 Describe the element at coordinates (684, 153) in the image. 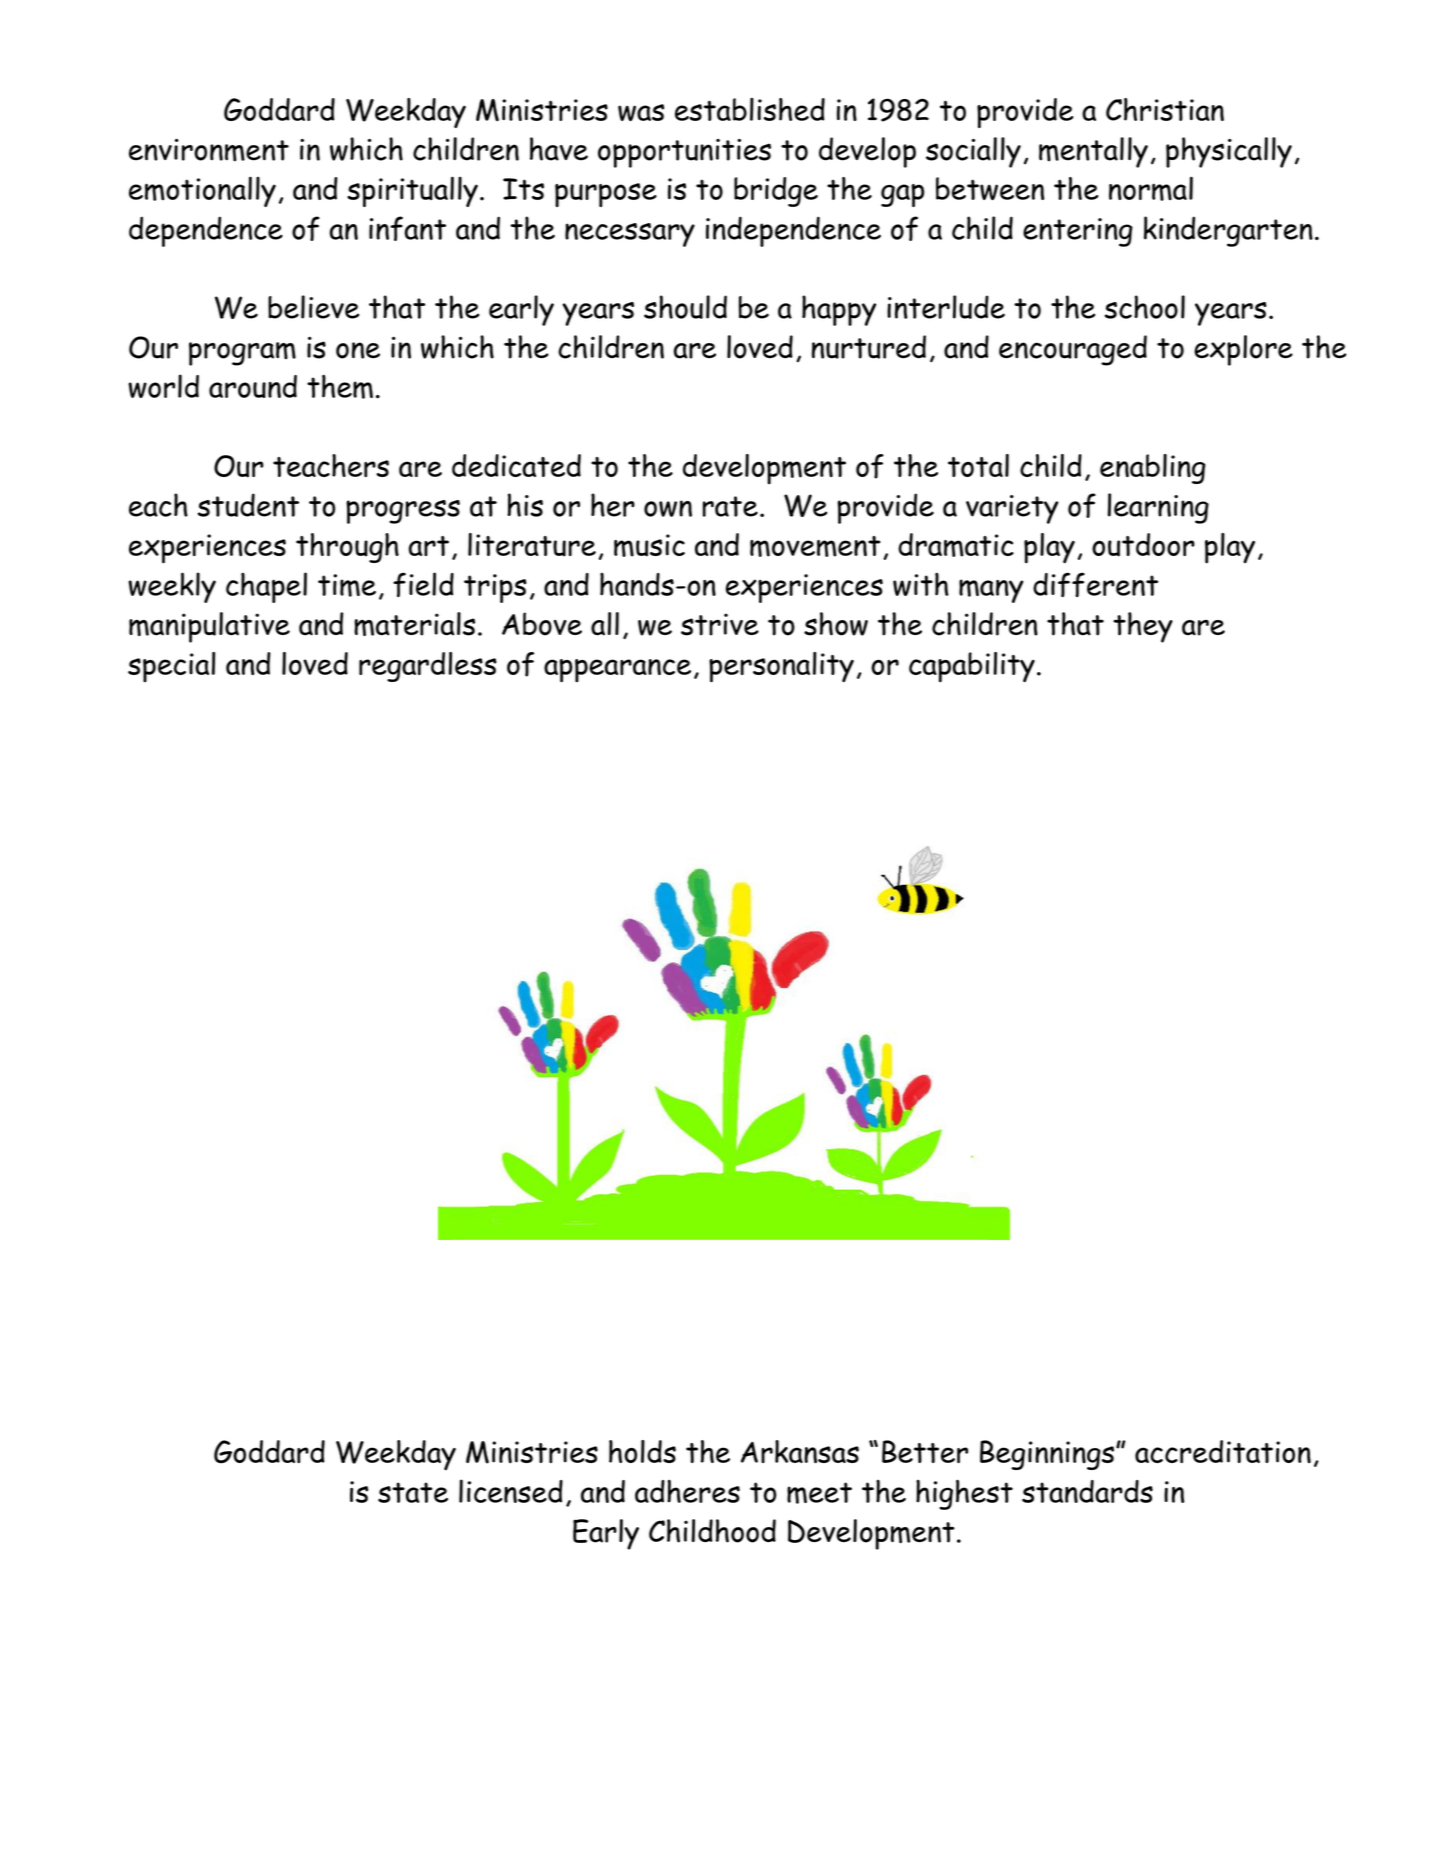

I see `opportunities` at that location.
